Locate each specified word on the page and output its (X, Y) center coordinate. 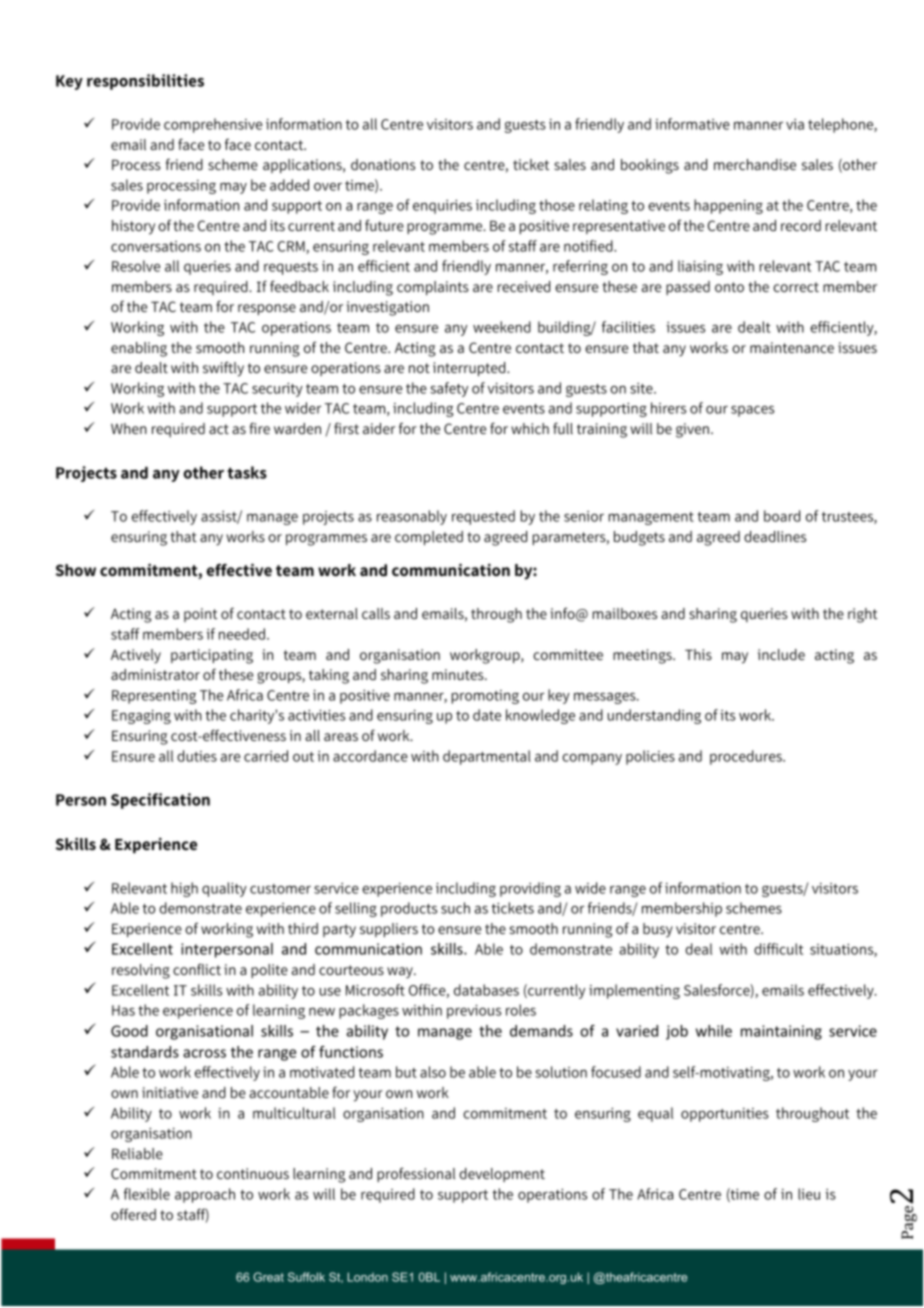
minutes (459, 674)
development (502, 1175)
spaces (752, 411)
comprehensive (213, 125)
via (795, 124)
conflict (197, 969)
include (781, 654)
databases (486, 990)
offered (133, 1214)
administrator (155, 674)
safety (449, 389)
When (129, 428)
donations (383, 164)
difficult (778, 949)
